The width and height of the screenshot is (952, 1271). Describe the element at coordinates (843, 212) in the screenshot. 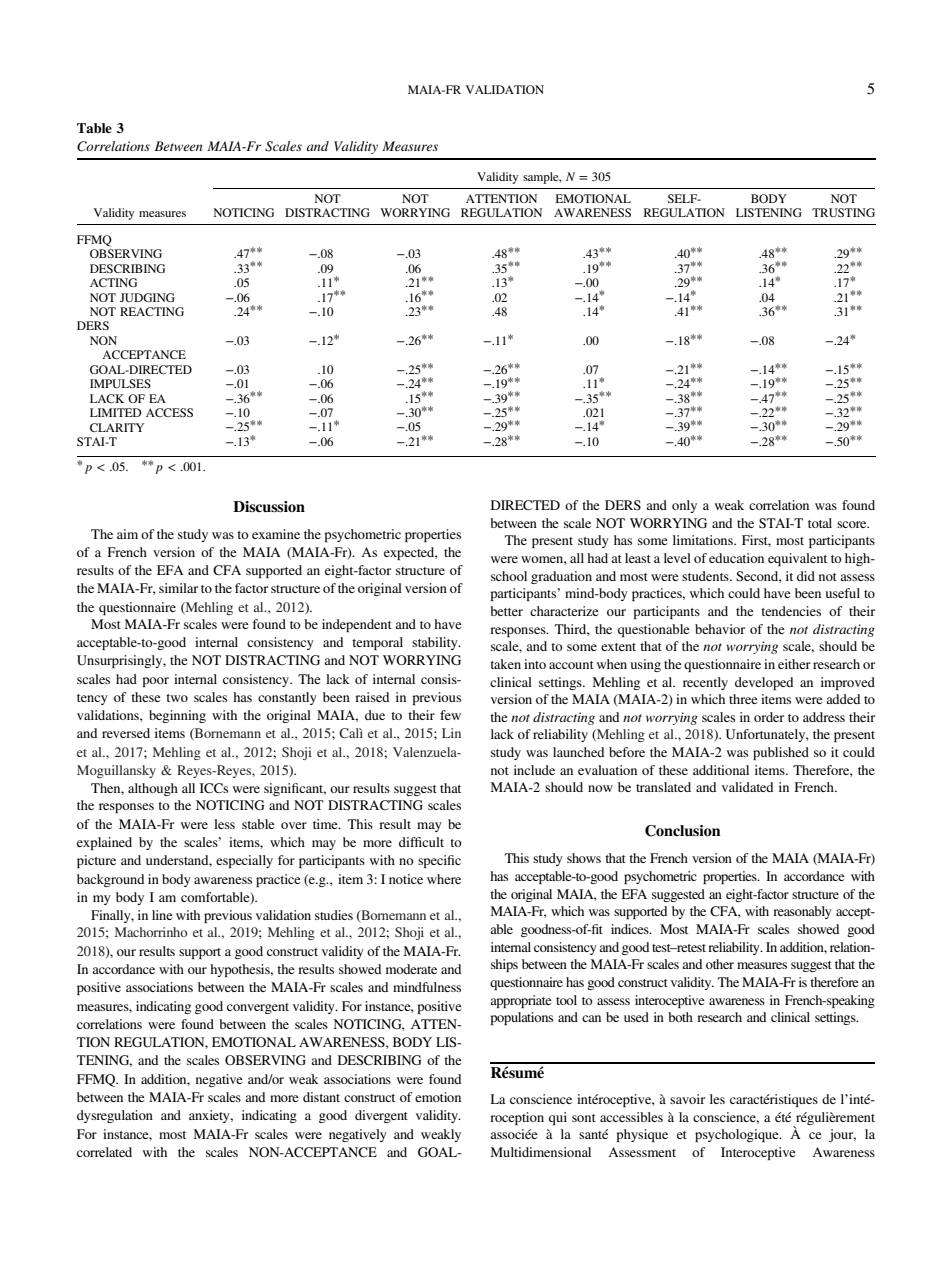

I see `TRUSTING` at that location.
